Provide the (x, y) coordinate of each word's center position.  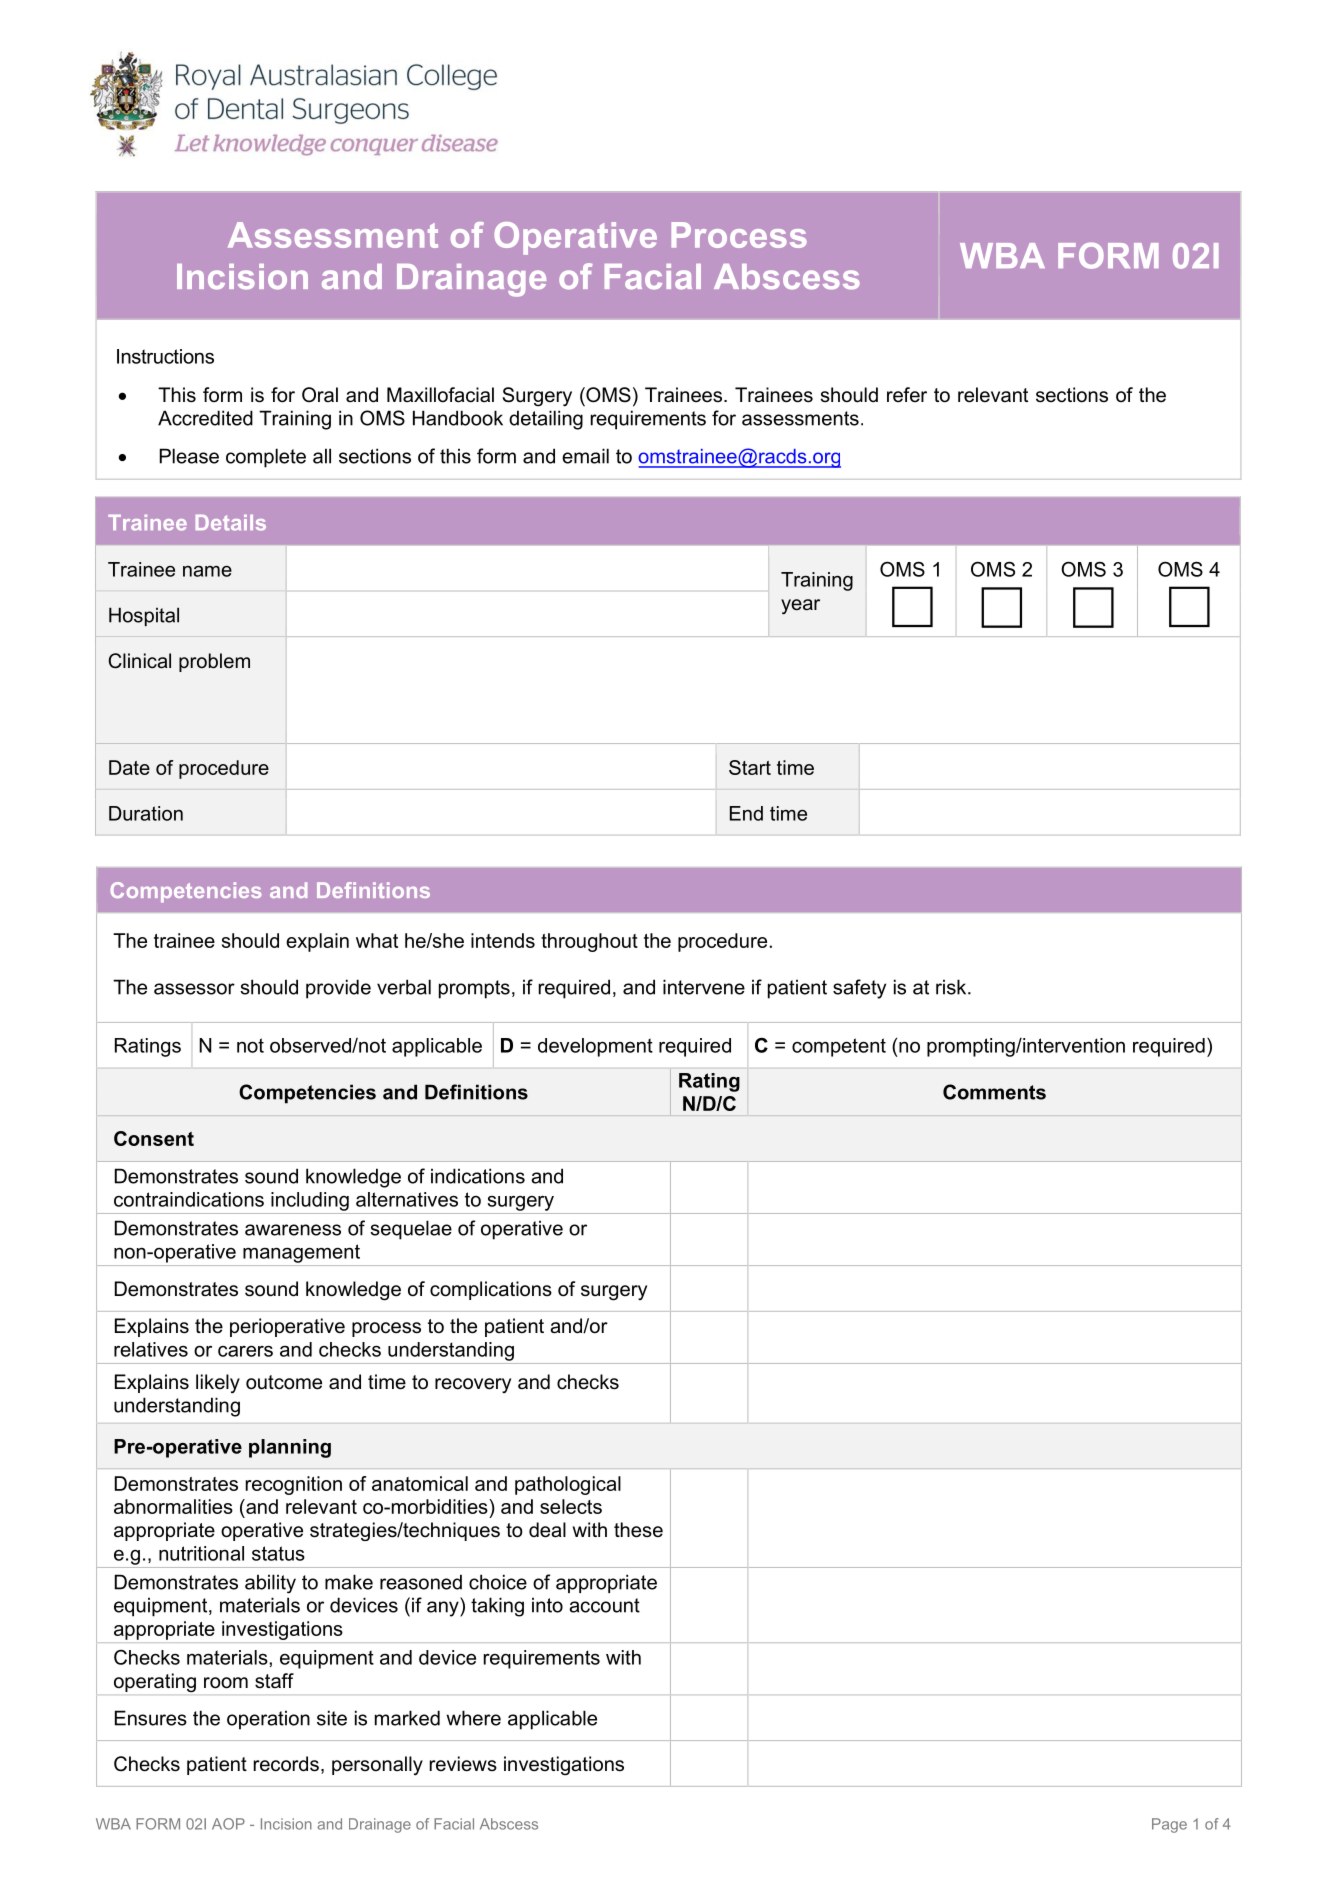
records (286, 1764)
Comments (994, 1092)
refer (907, 395)
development (595, 1047)
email (585, 456)
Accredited (205, 418)
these (638, 1530)
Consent (154, 1138)
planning (290, 1448)
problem (214, 662)
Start (750, 767)
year (800, 607)
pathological (568, 1485)
